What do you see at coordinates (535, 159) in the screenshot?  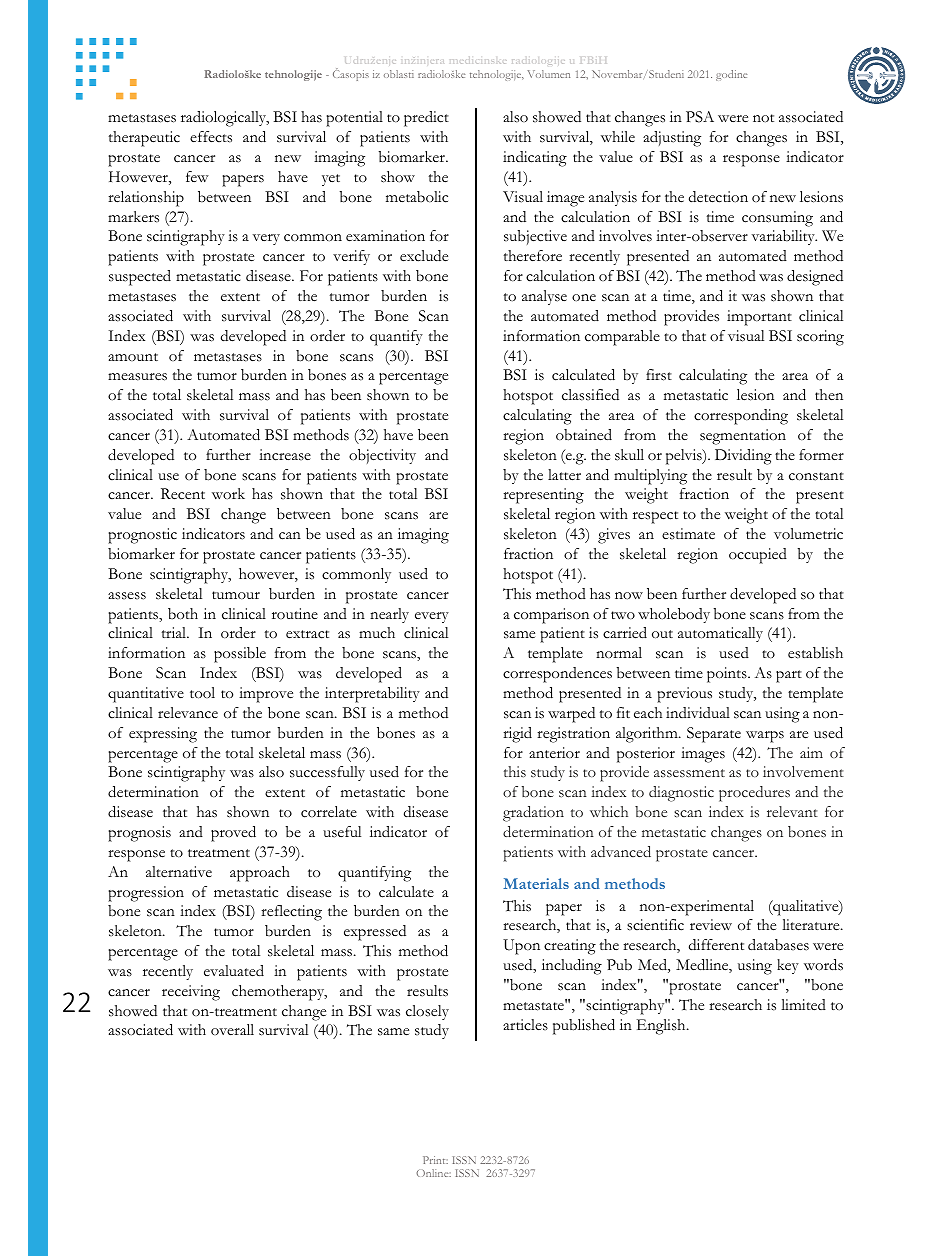 I see `indicating` at bounding box center [535, 159].
